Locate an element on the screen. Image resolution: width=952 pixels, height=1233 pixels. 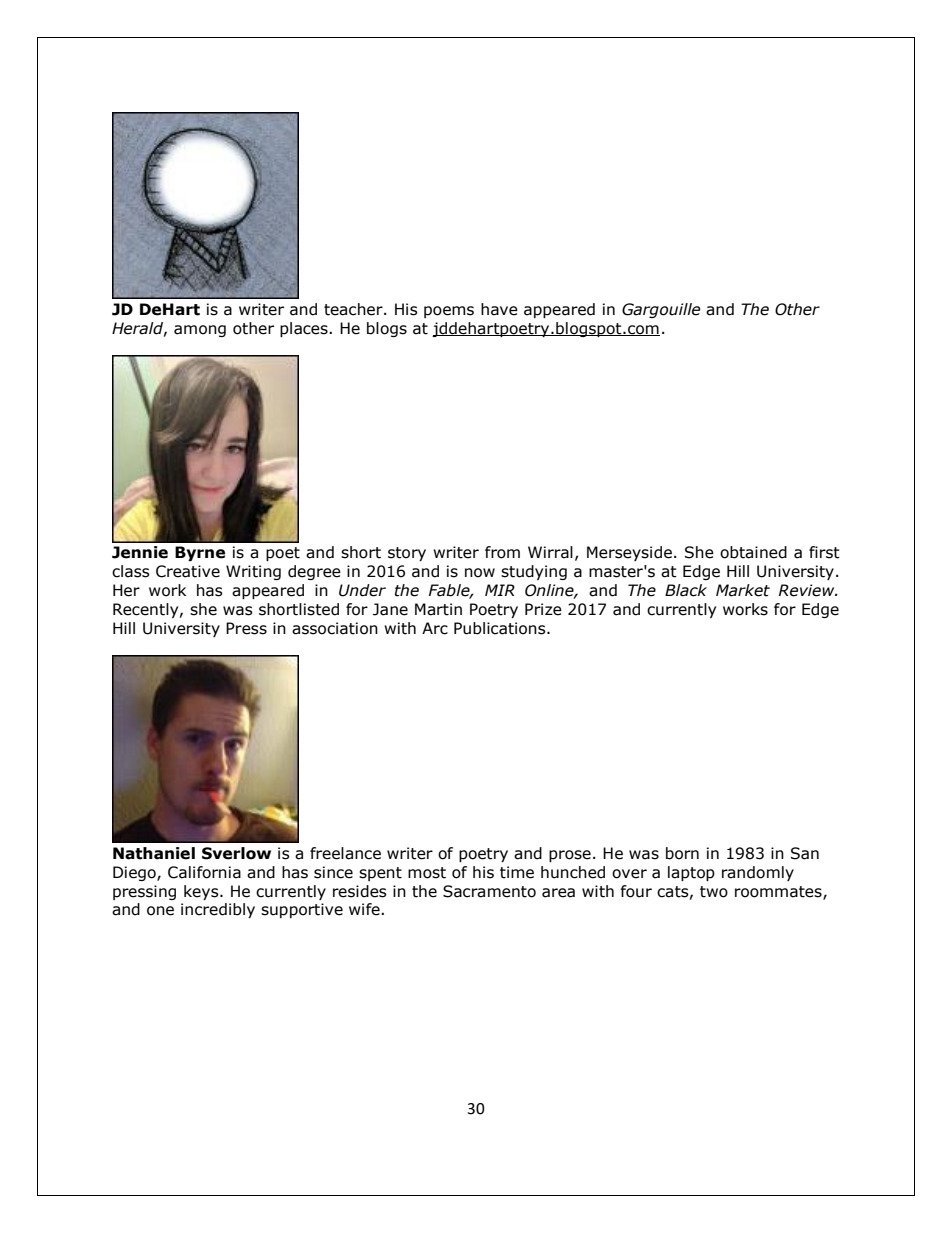
poems is located at coordinates (449, 312).
